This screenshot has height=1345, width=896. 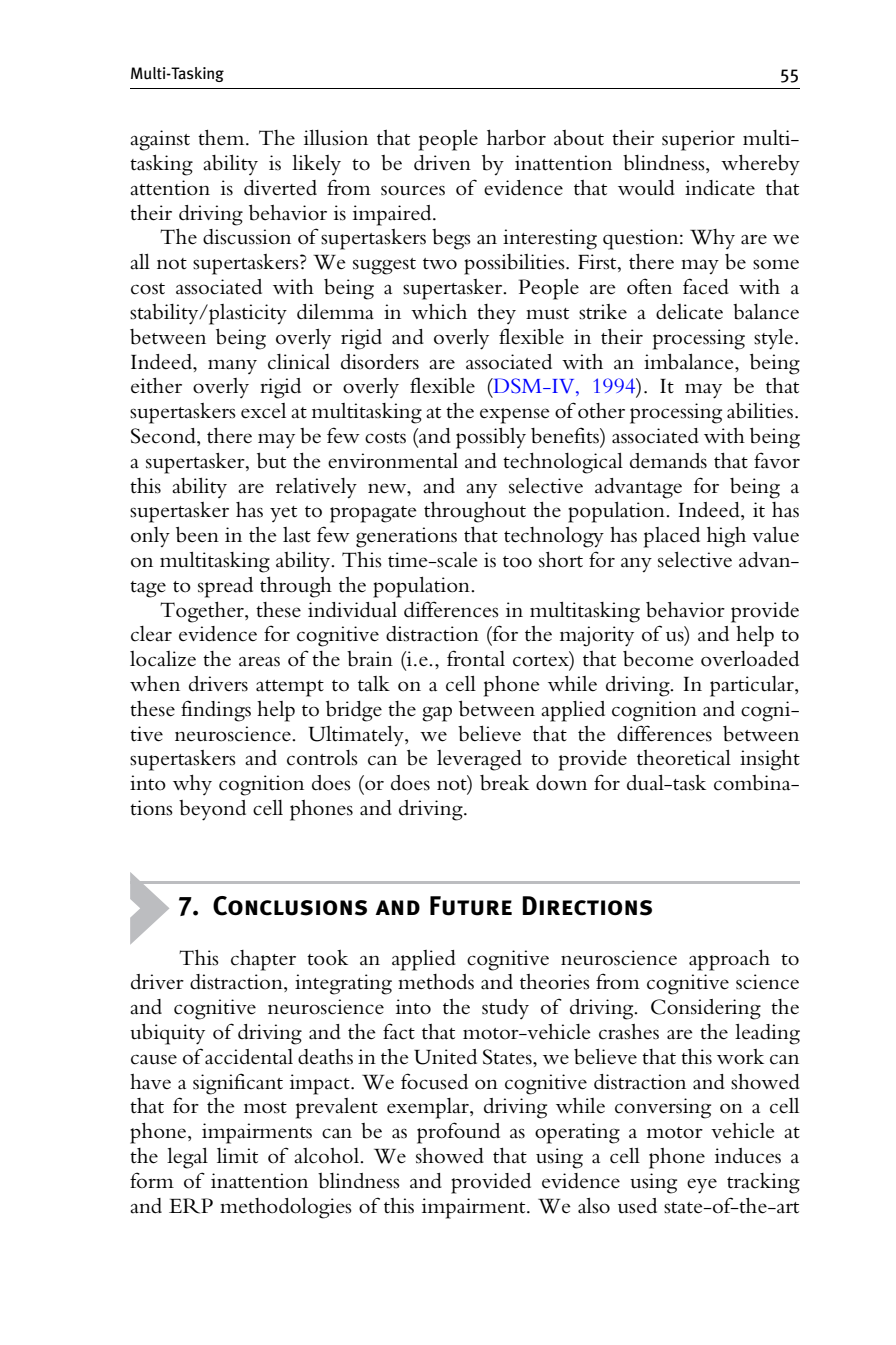 What do you see at coordinates (442, 162) in the screenshot?
I see `driven` at bounding box center [442, 162].
